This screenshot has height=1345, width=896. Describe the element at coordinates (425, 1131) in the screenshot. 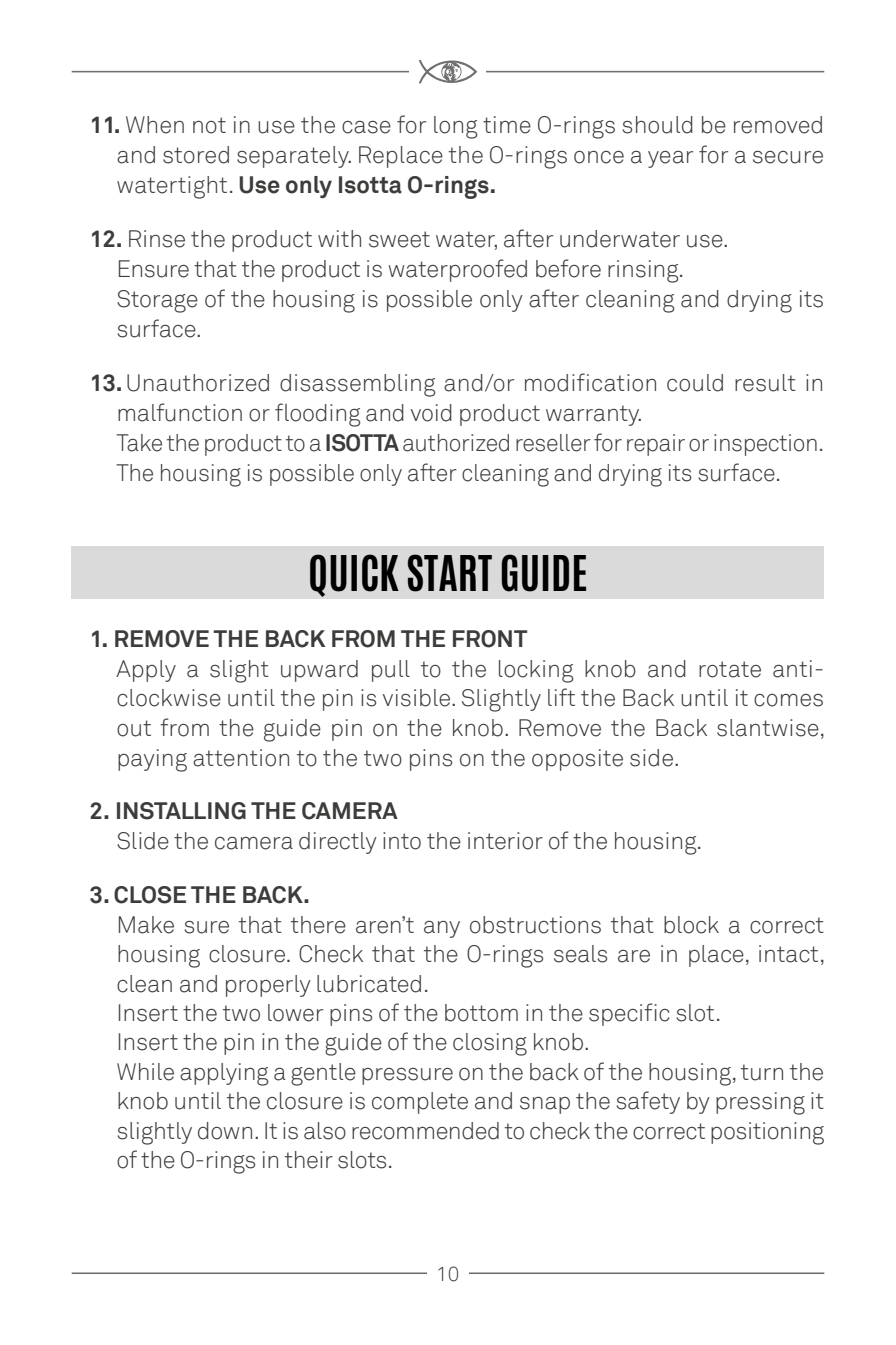

I see `recommended` at that location.
